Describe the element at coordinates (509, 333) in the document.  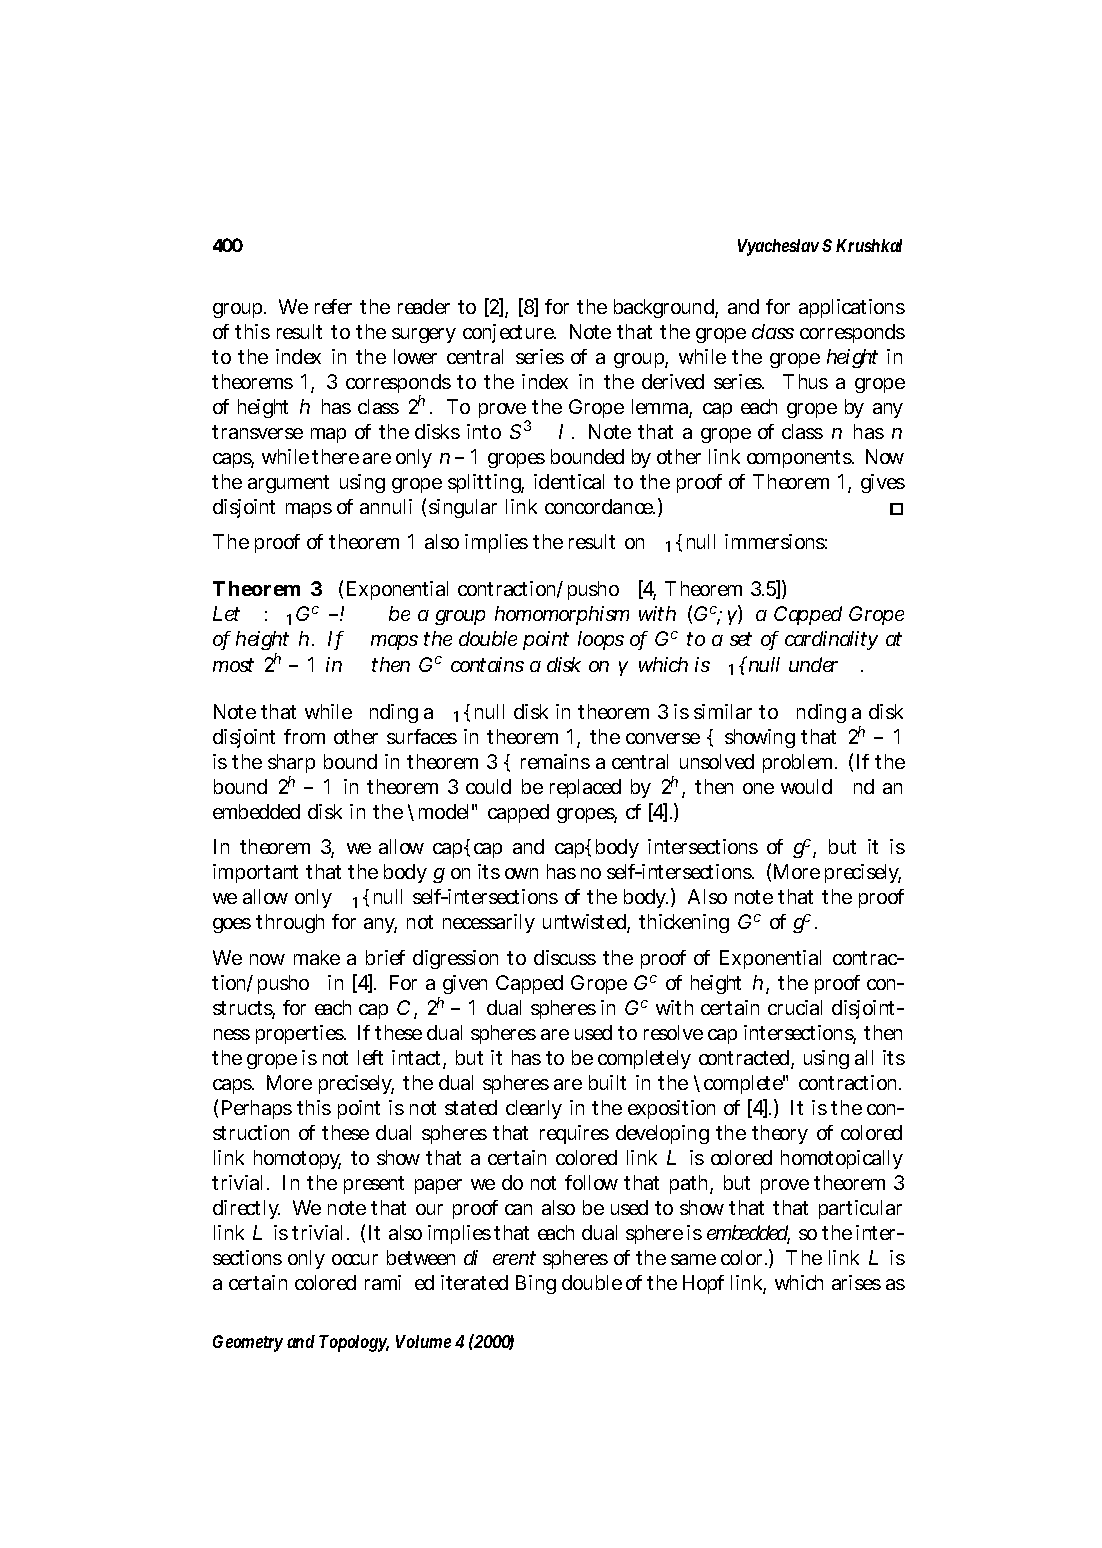
I see `conjecture` at that location.
